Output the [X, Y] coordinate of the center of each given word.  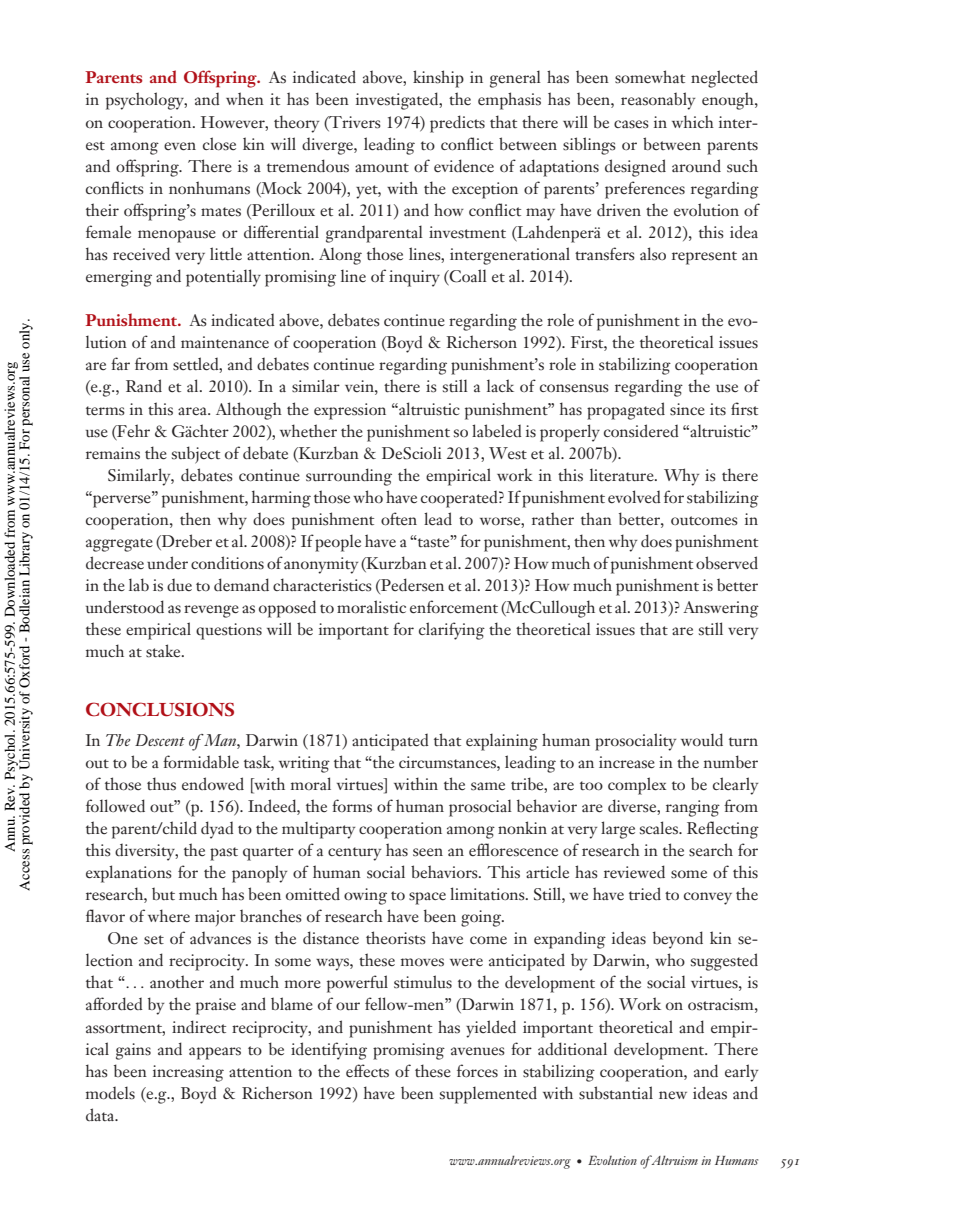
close [219, 144]
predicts [457, 124]
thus [161, 784]
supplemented [488, 1095]
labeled [497, 431]
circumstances [448, 762]
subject [196, 455]
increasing [188, 1073]
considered [641, 431]
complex [637, 786]
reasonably [658, 101]
